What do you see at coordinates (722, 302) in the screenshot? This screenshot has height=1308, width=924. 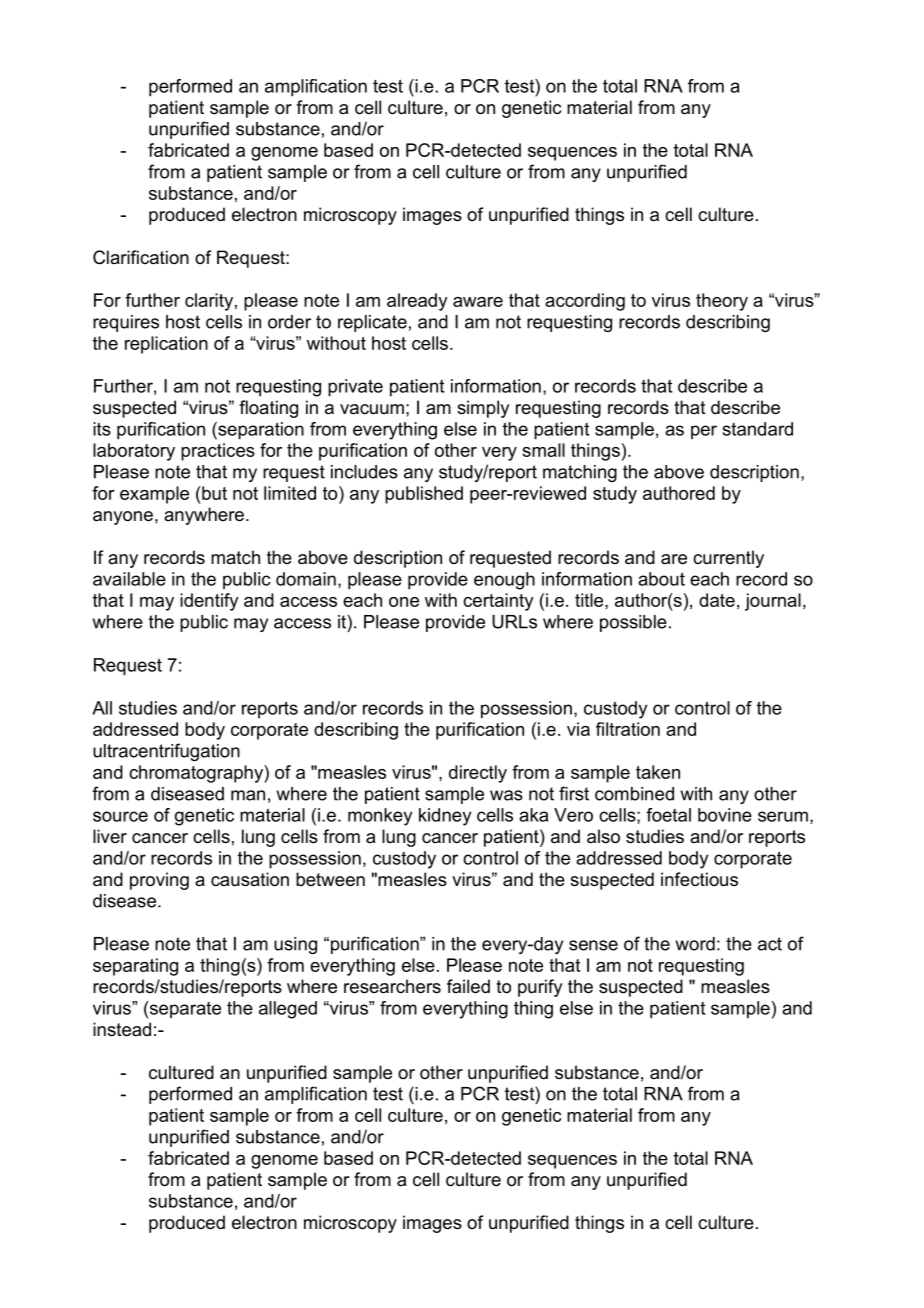 I see `theory` at bounding box center [722, 302].
